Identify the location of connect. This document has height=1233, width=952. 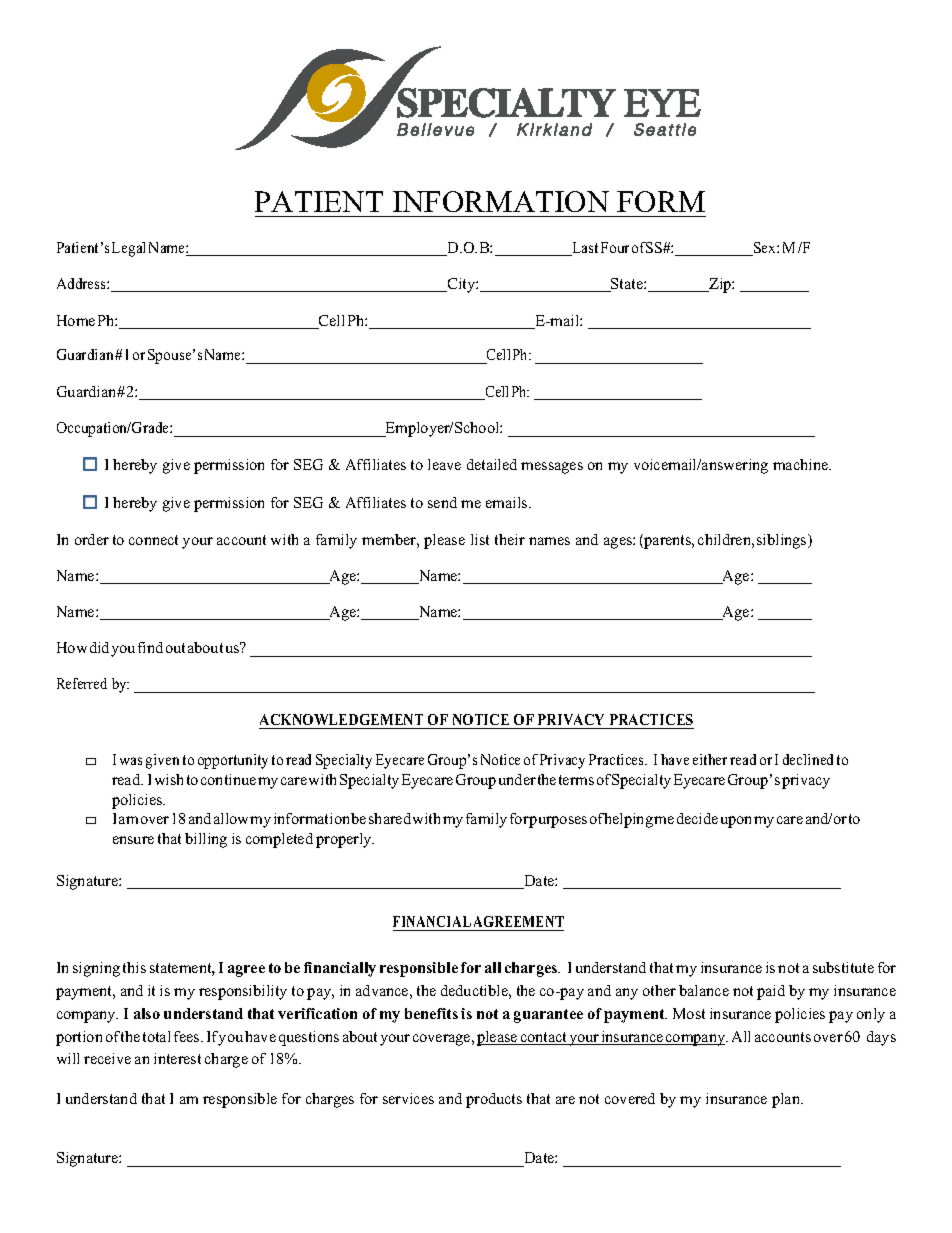
(153, 540).
